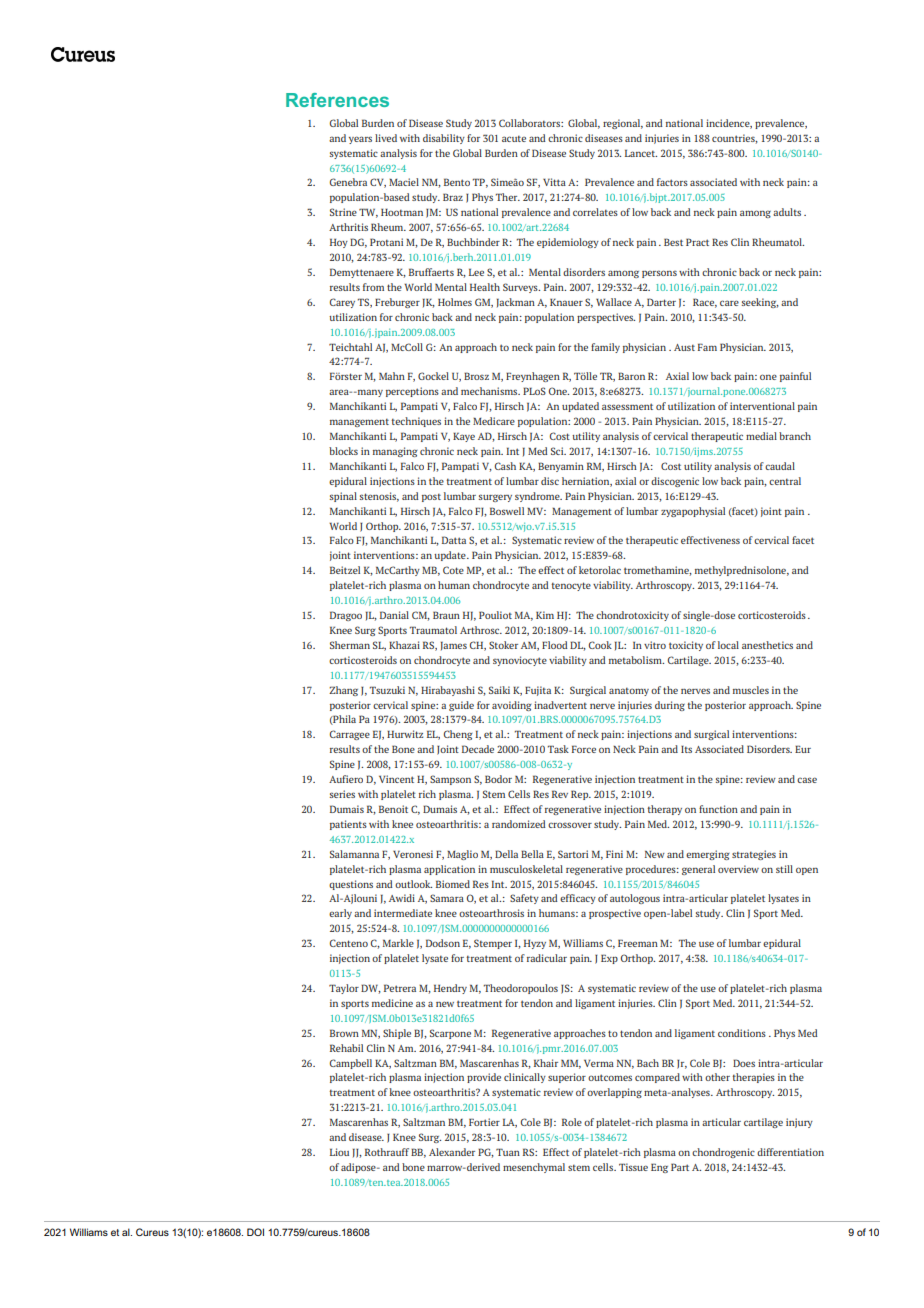 Image resolution: width=924 pixels, height=1308 pixels. What do you see at coordinates (343, 497) in the document?
I see `spinal` at bounding box center [343, 497].
